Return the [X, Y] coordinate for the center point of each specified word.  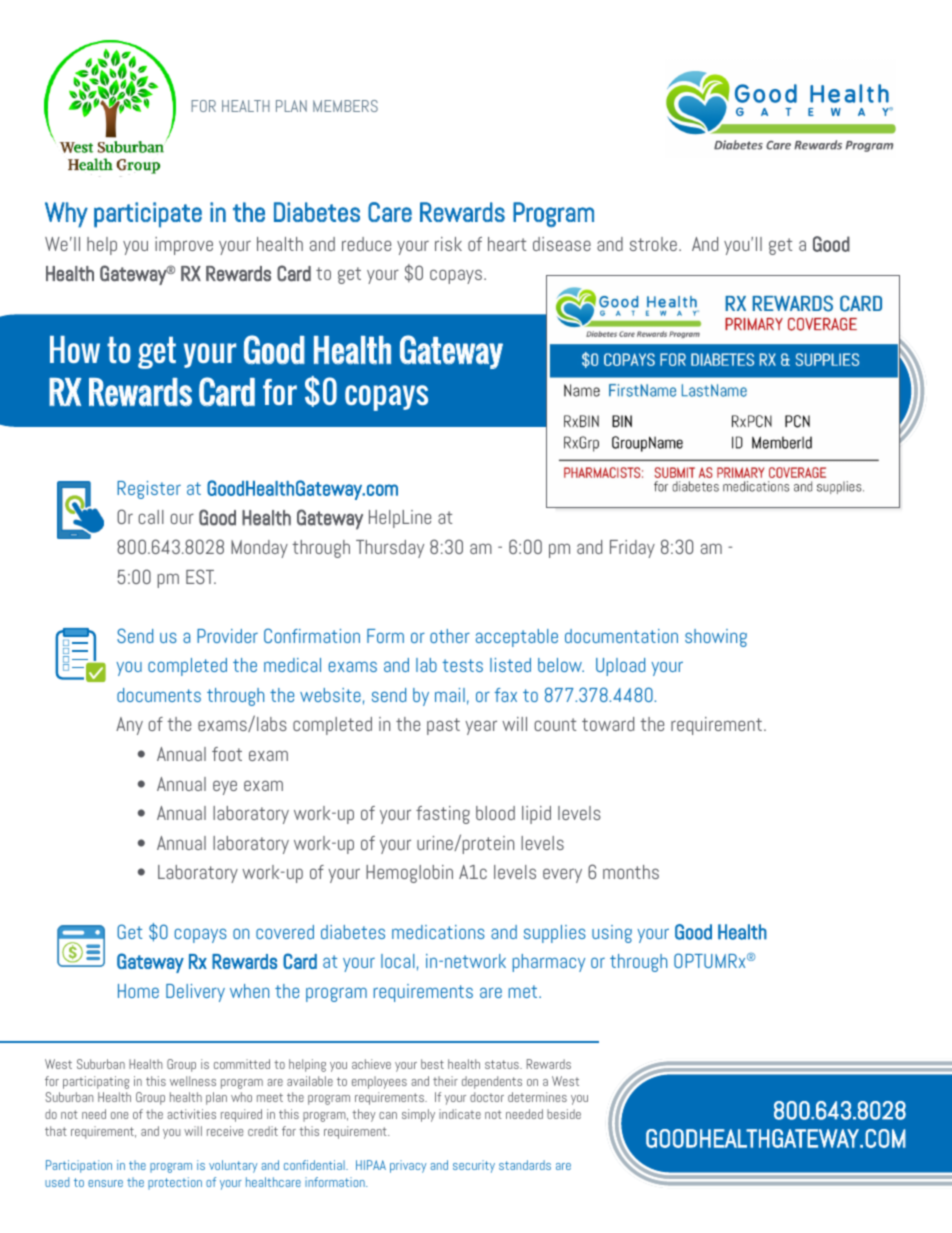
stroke [653, 244]
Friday [632, 549]
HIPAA [371, 1165]
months [631, 872]
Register [149, 490]
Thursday [390, 549]
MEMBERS [345, 106]
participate [148, 215]
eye [225, 787]
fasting [443, 815]
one [119, 1115]
